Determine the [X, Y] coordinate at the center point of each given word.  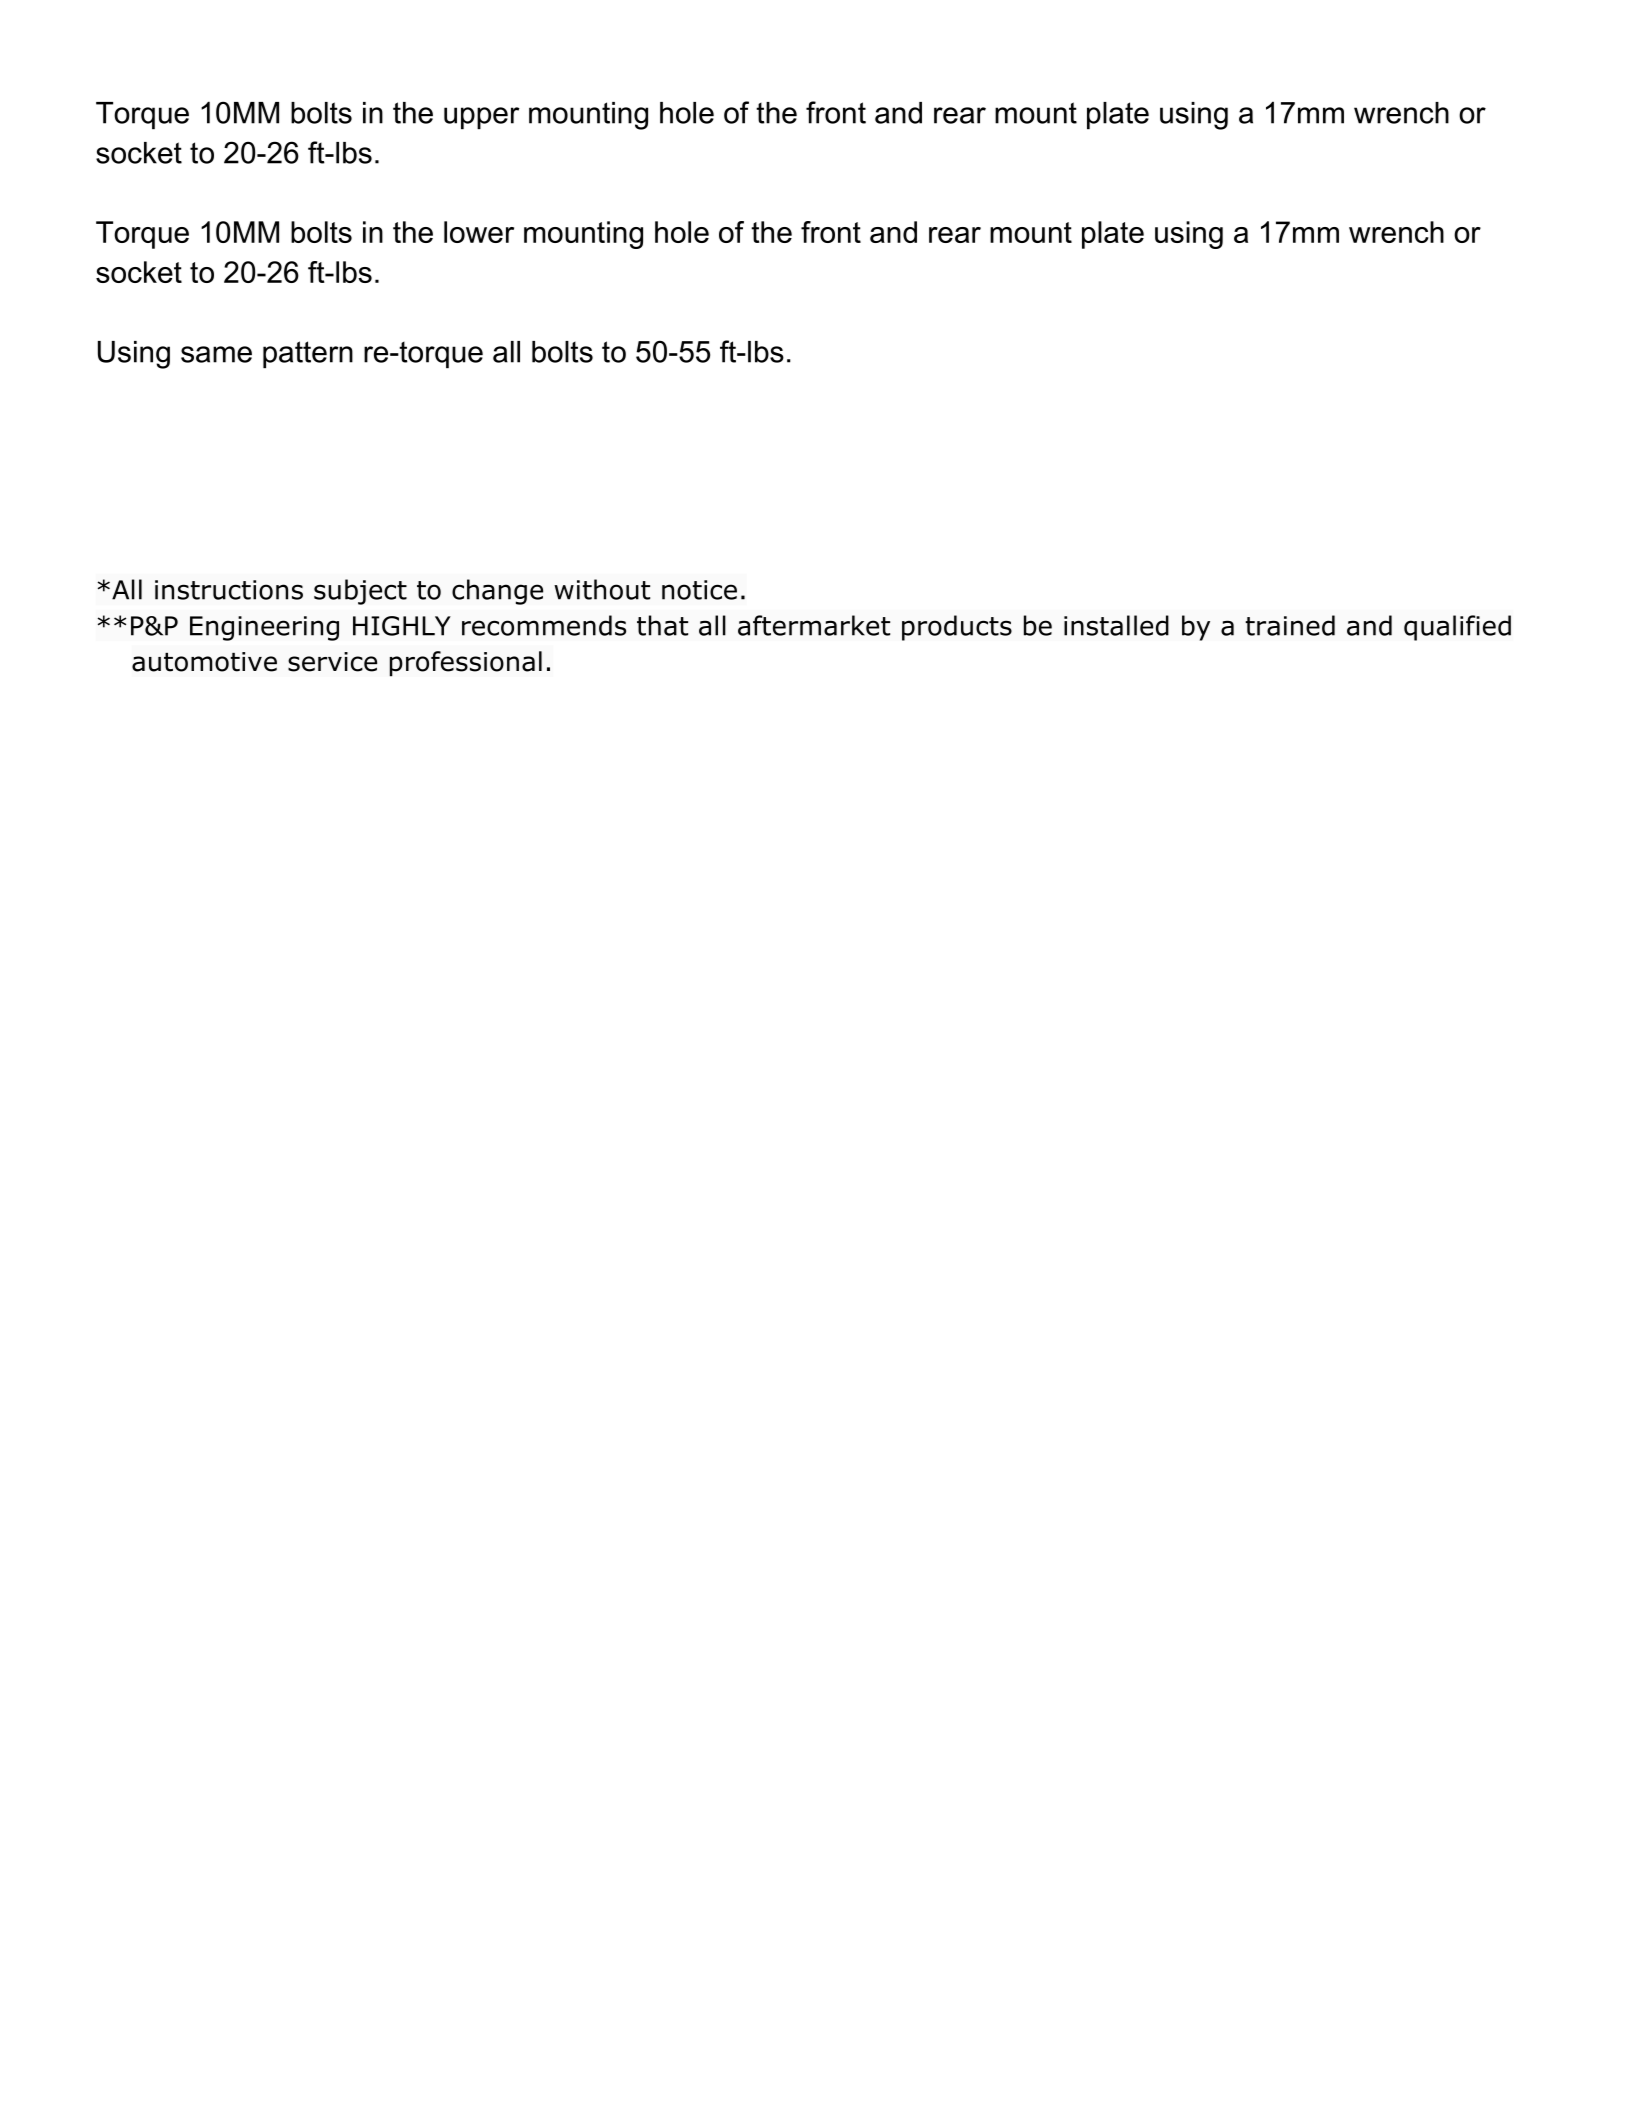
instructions [229, 590]
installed [1116, 625]
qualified [1457, 628]
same [216, 354]
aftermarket [814, 625]
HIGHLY [402, 626]
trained [1290, 625]
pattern [308, 354]
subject [360, 592]
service [332, 662]
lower [479, 232]
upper [482, 118]
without [602, 589]
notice [699, 590]
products [957, 628]
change [497, 592]
